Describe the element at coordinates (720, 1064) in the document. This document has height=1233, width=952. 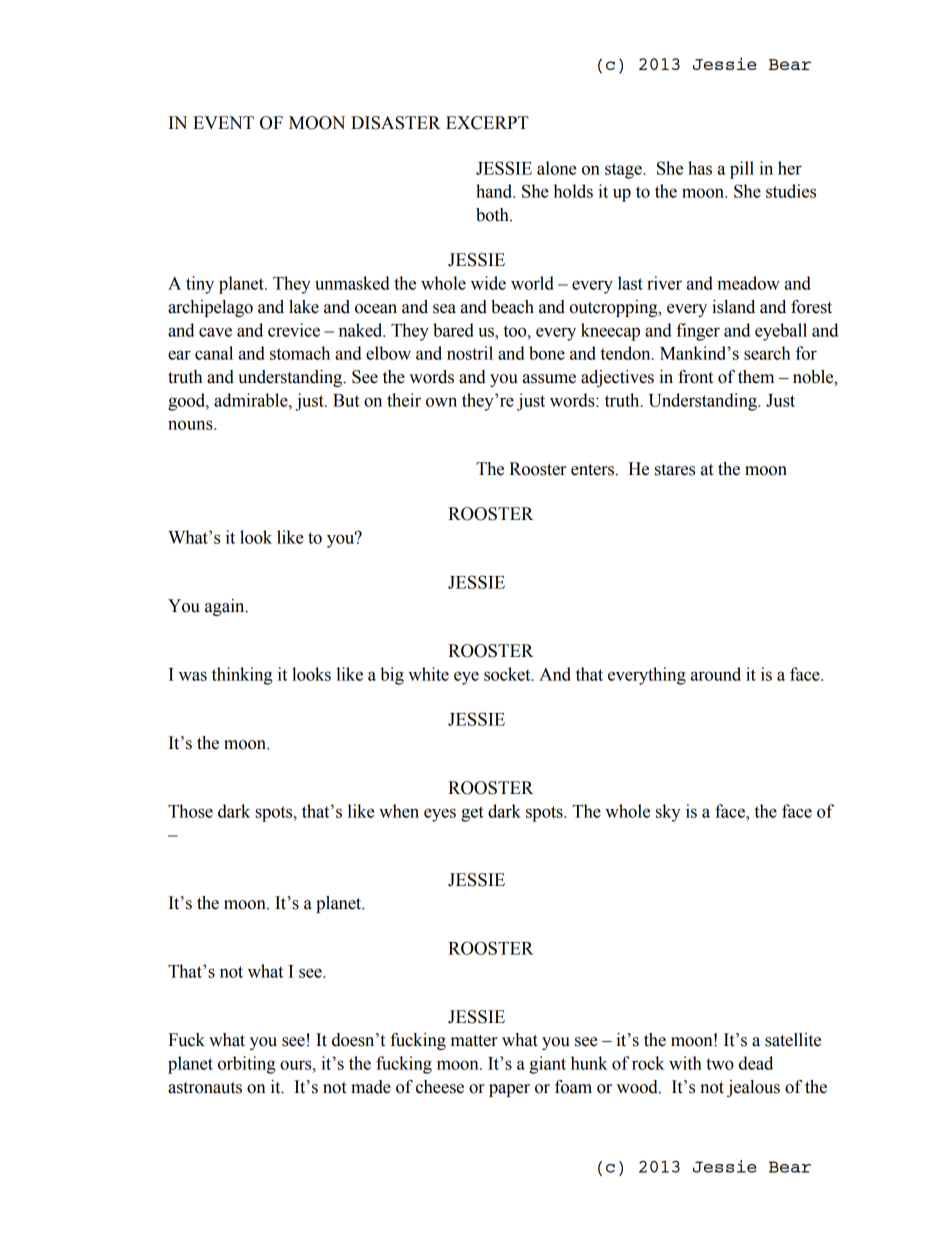
I see `two` at that location.
